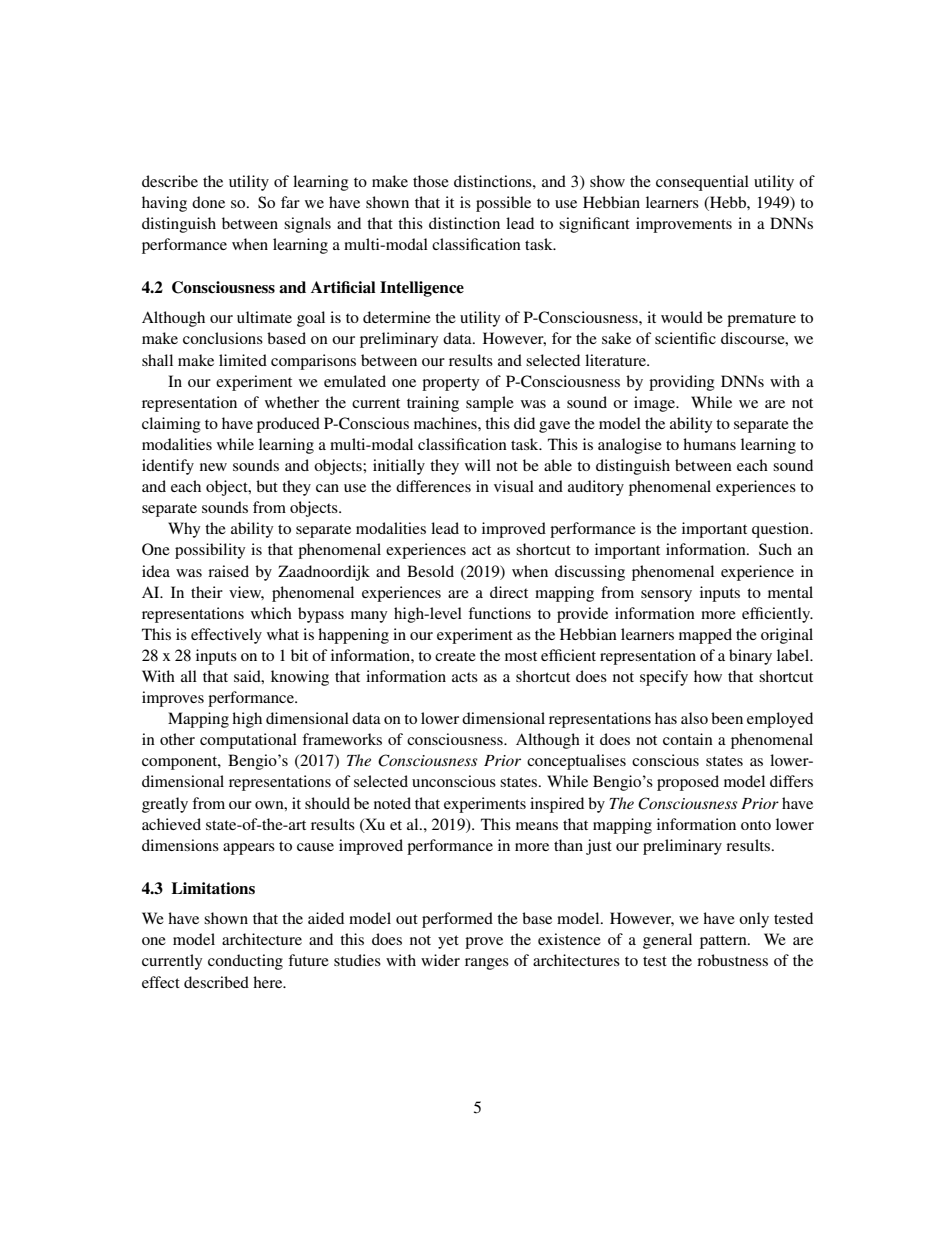 The width and height of the screenshot is (952, 1233). What do you see at coordinates (727, 718) in the screenshot?
I see `been` at bounding box center [727, 718].
